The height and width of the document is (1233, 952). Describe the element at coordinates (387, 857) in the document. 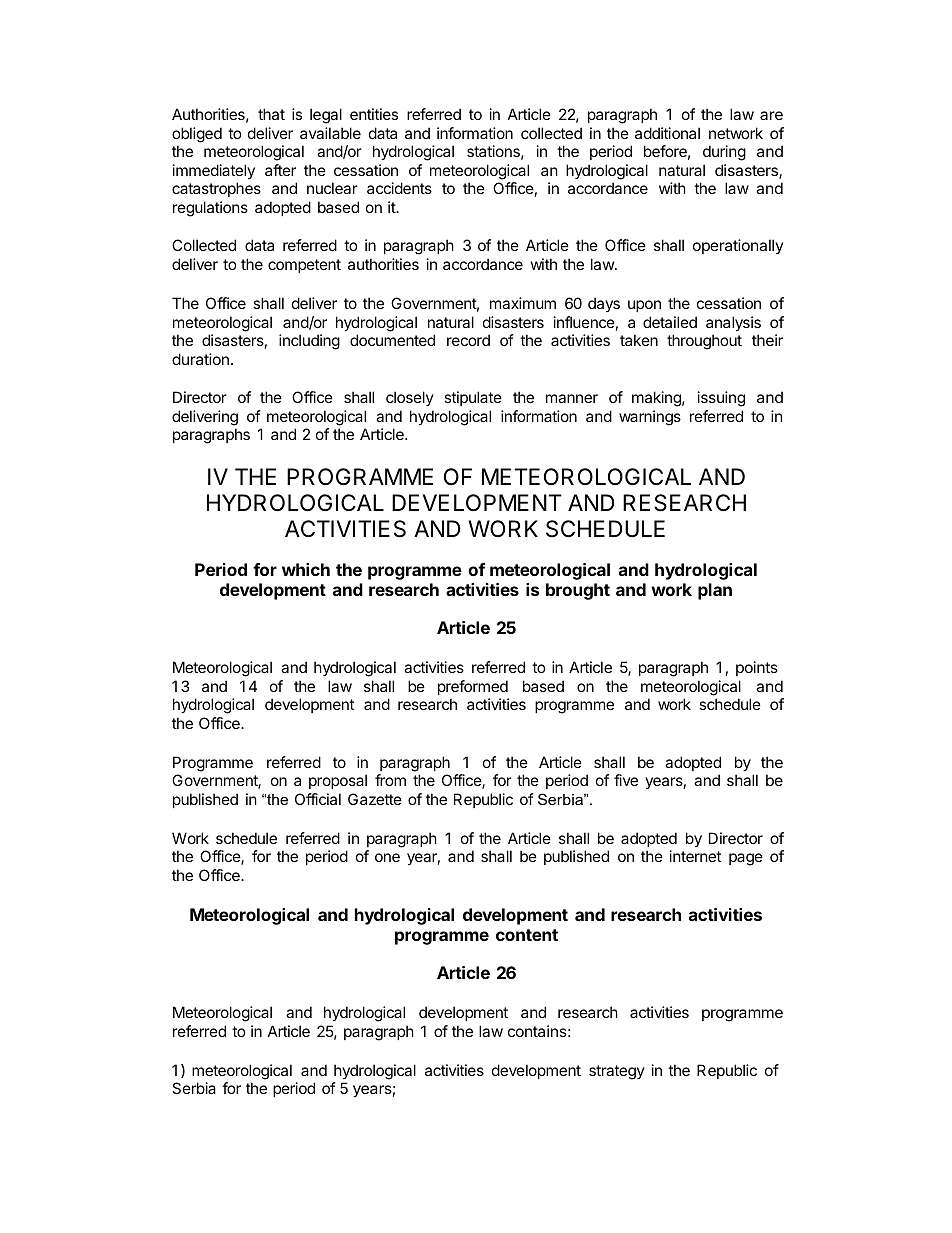

I see `one` at that location.
